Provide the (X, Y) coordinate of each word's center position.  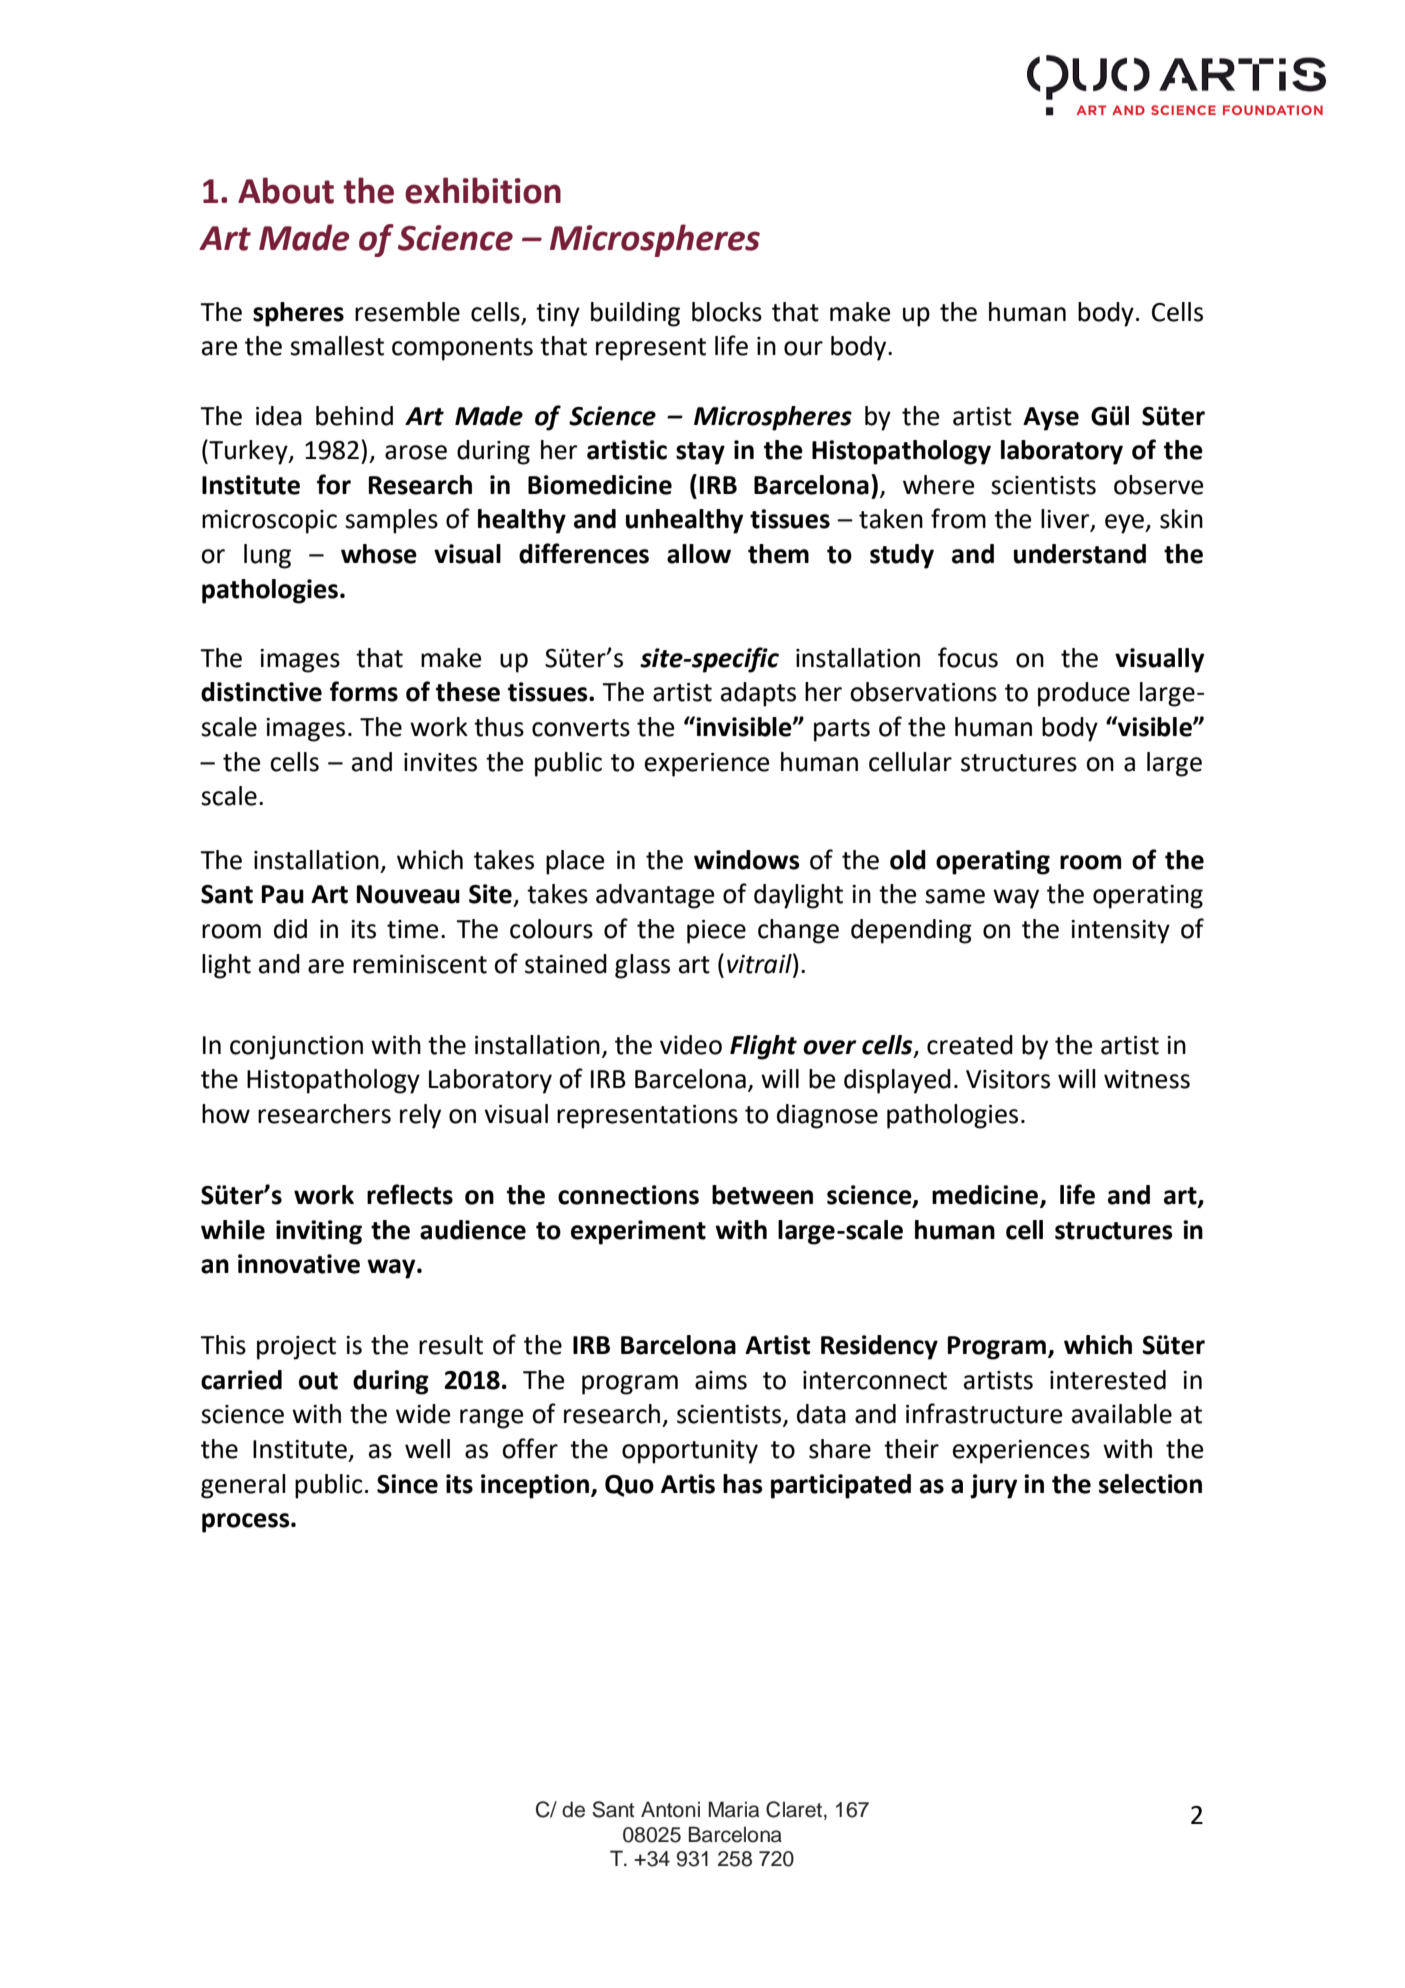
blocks (727, 312)
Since (407, 1484)
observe (1159, 485)
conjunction (296, 1048)
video (691, 1045)
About (286, 190)
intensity (1120, 932)
